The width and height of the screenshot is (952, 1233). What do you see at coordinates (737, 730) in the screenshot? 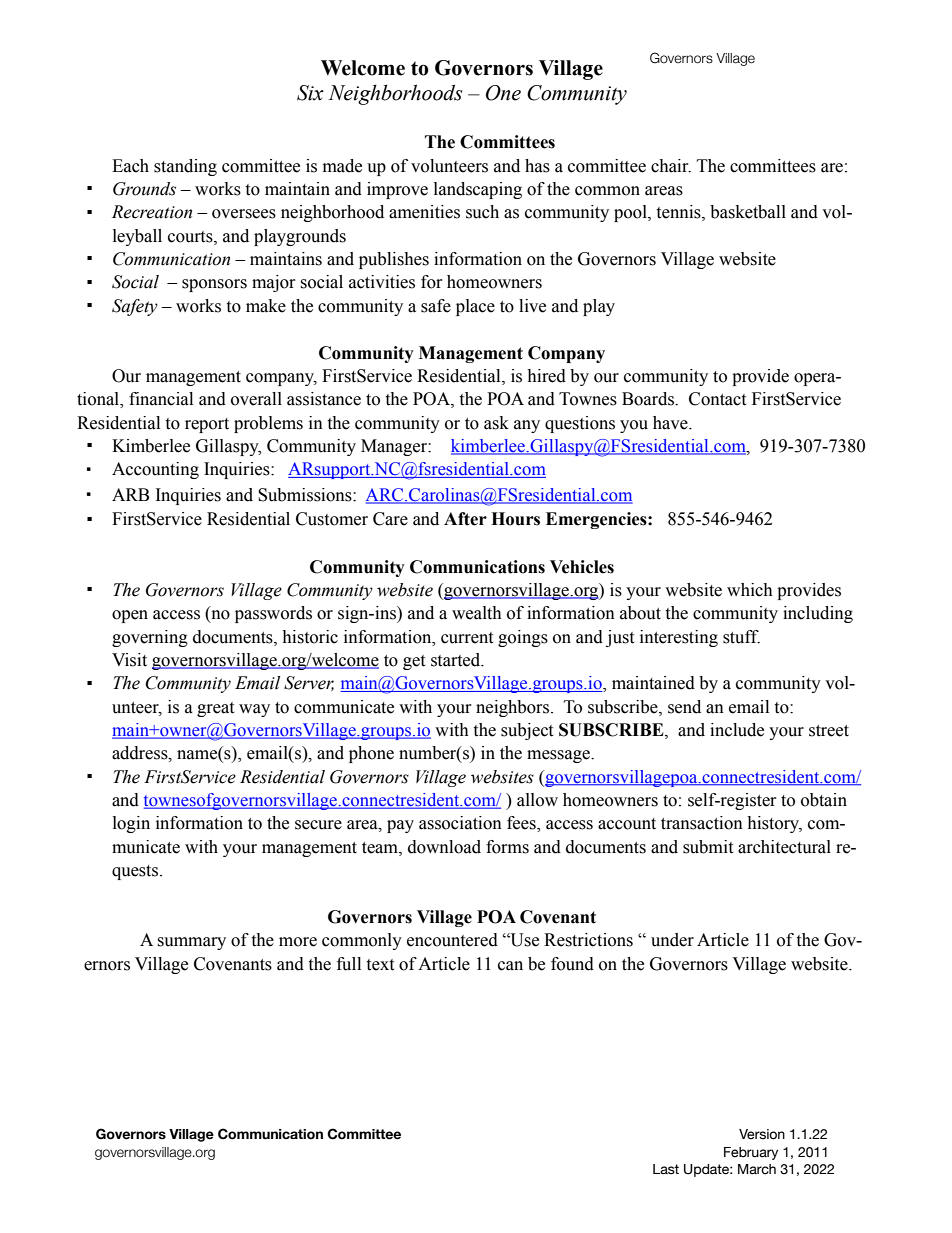
I see `include` at bounding box center [737, 730].
